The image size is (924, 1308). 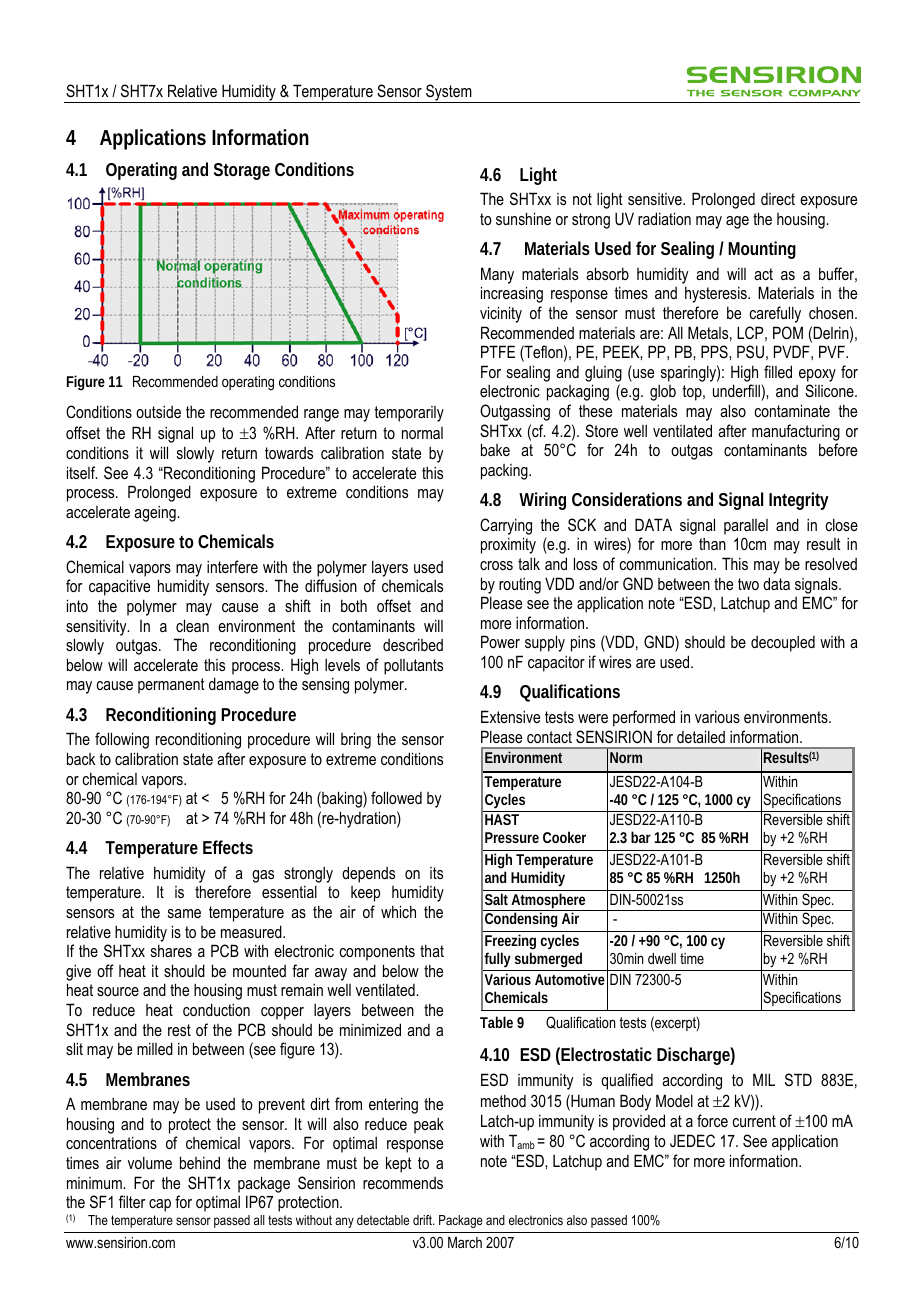 What do you see at coordinates (641, 837) in the screenshot?
I see `bar` at bounding box center [641, 837].
